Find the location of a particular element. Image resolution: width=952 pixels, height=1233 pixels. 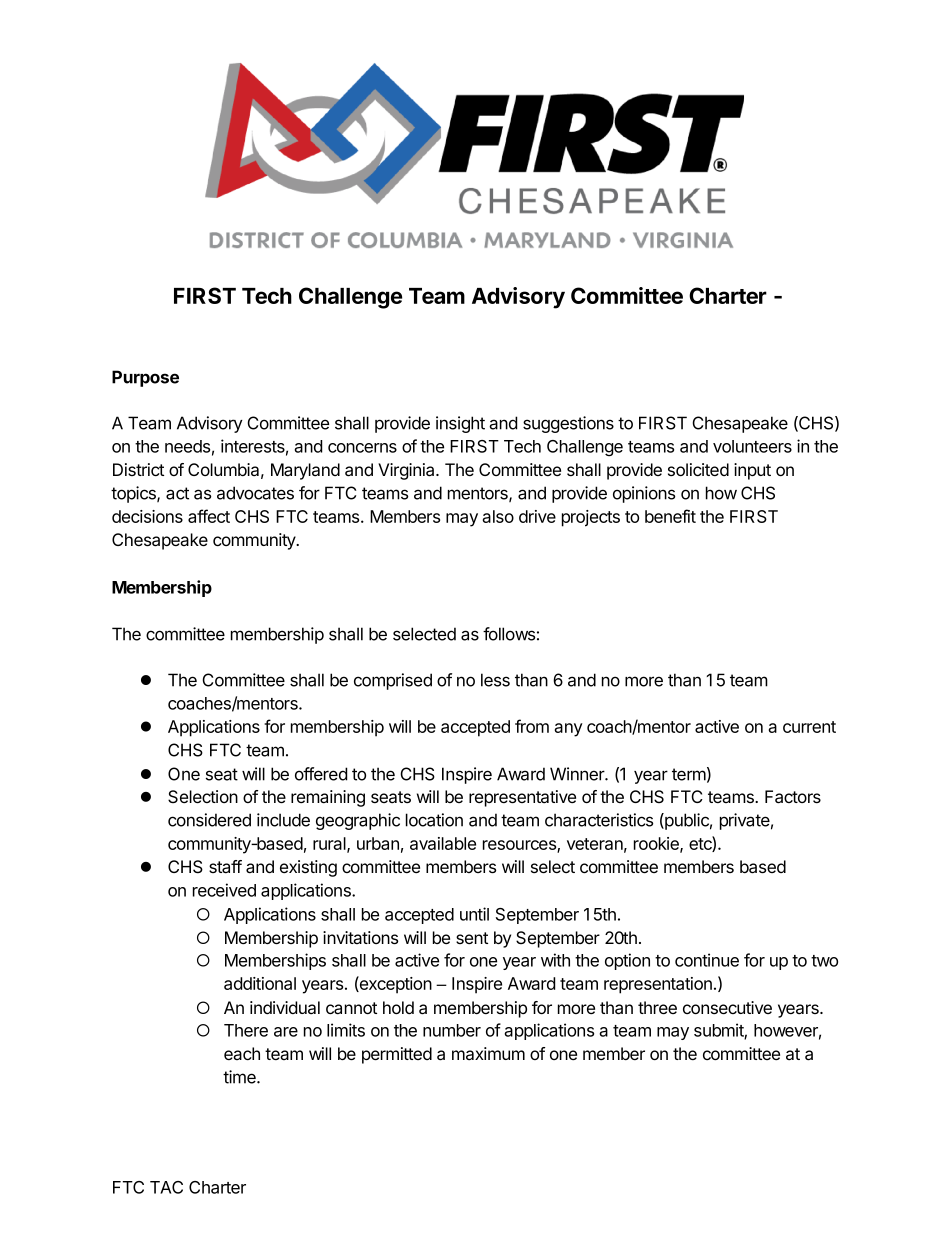

less is located at coordinates (495, 680).
